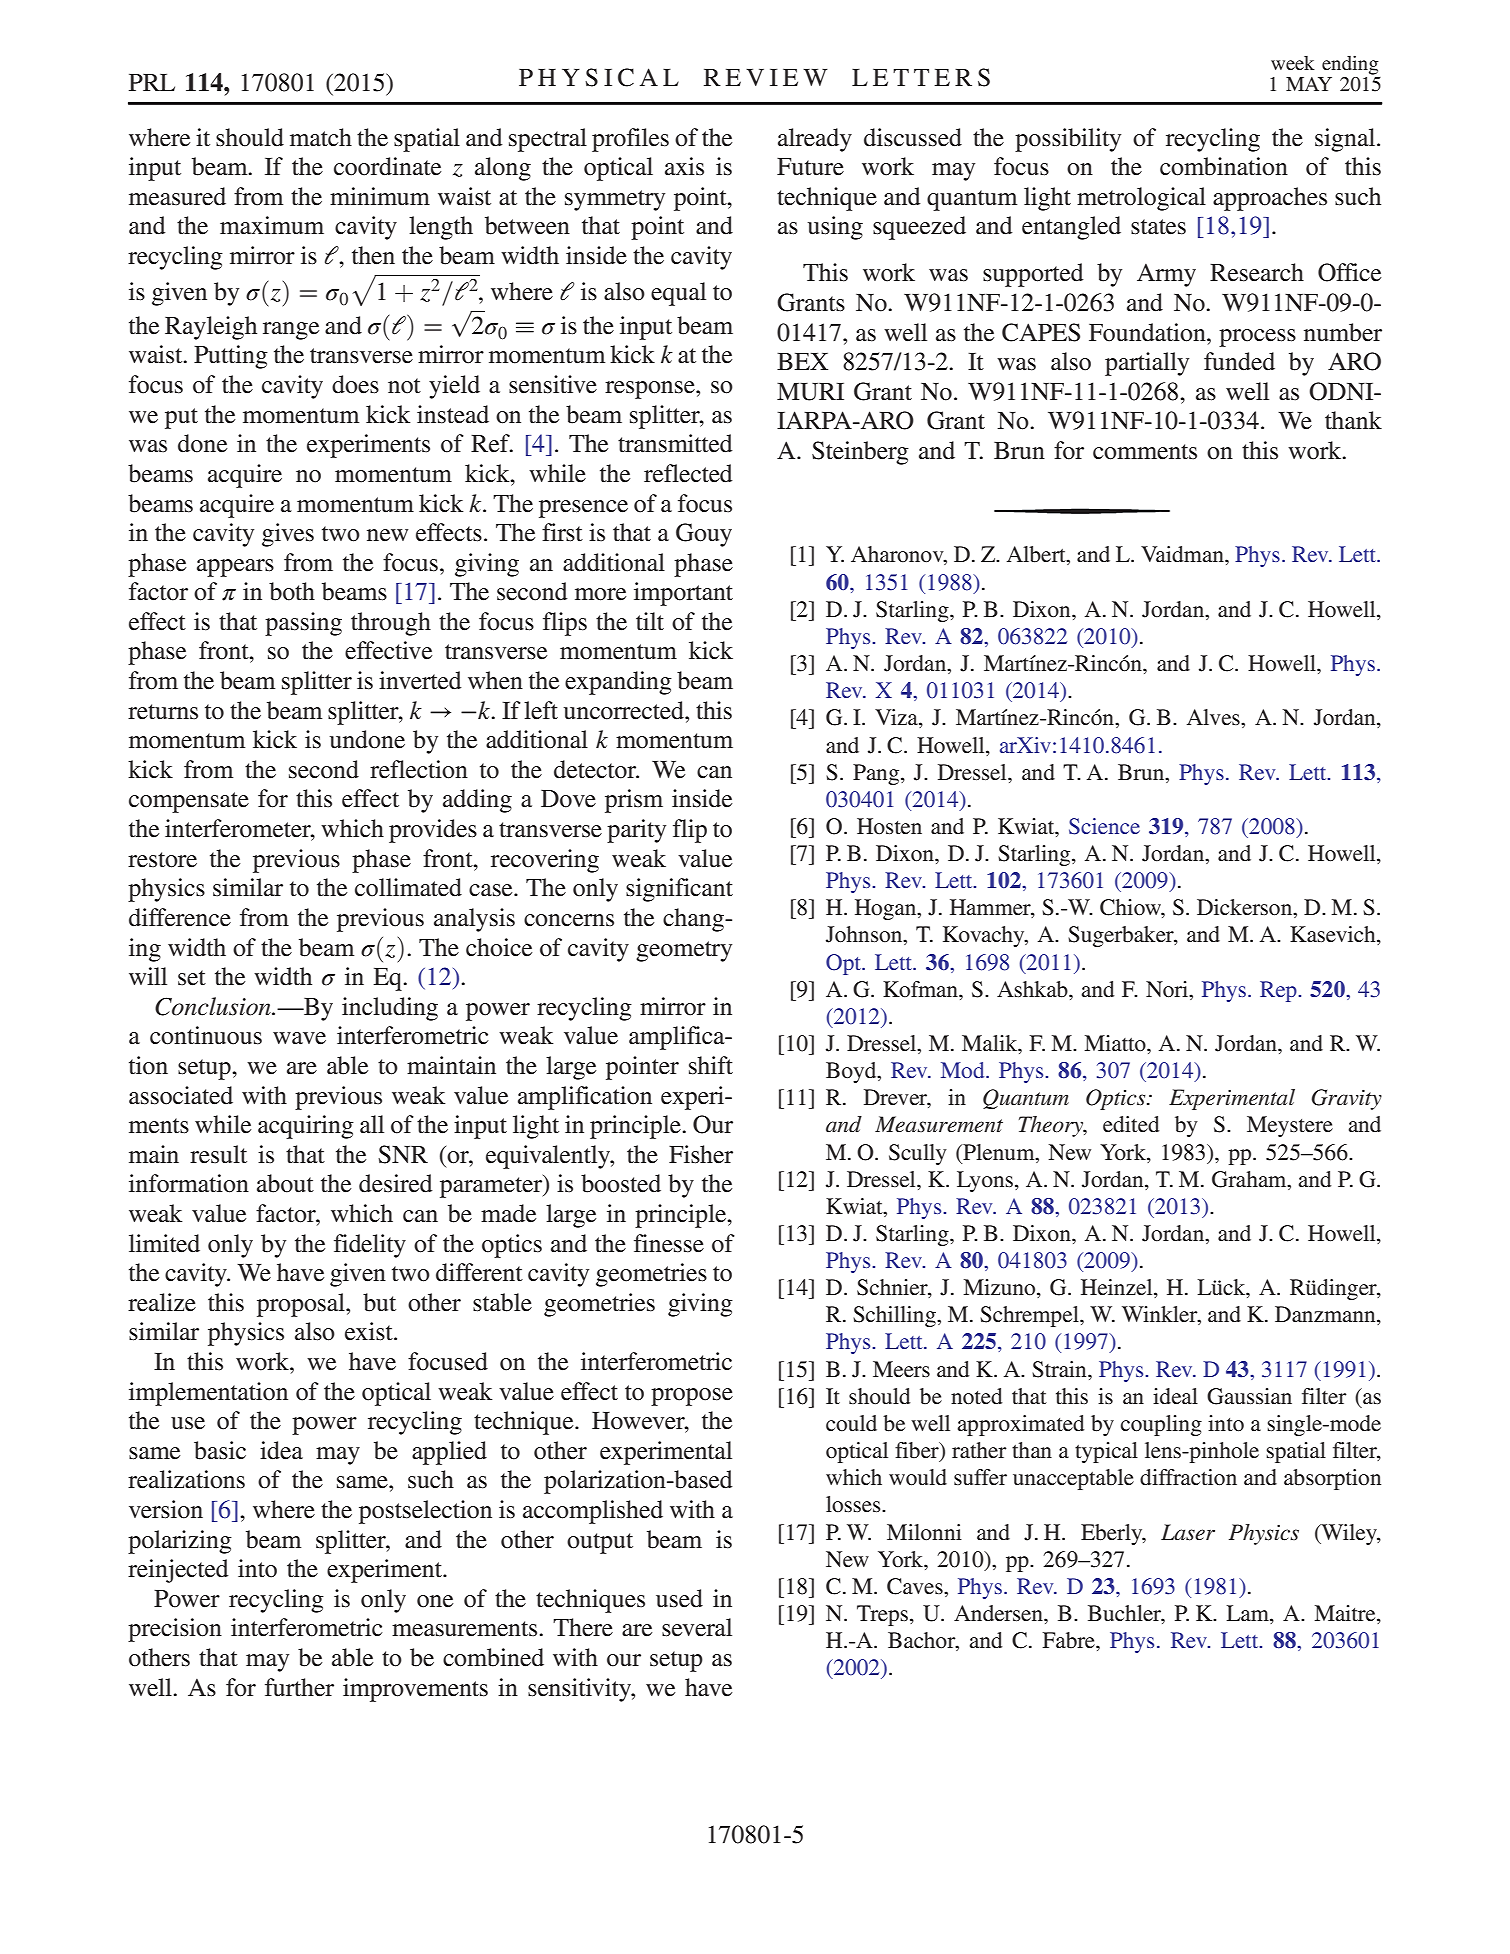  Describe the element at coordinates (711, 1065) in the screenshot. I see `shift` at that location.
